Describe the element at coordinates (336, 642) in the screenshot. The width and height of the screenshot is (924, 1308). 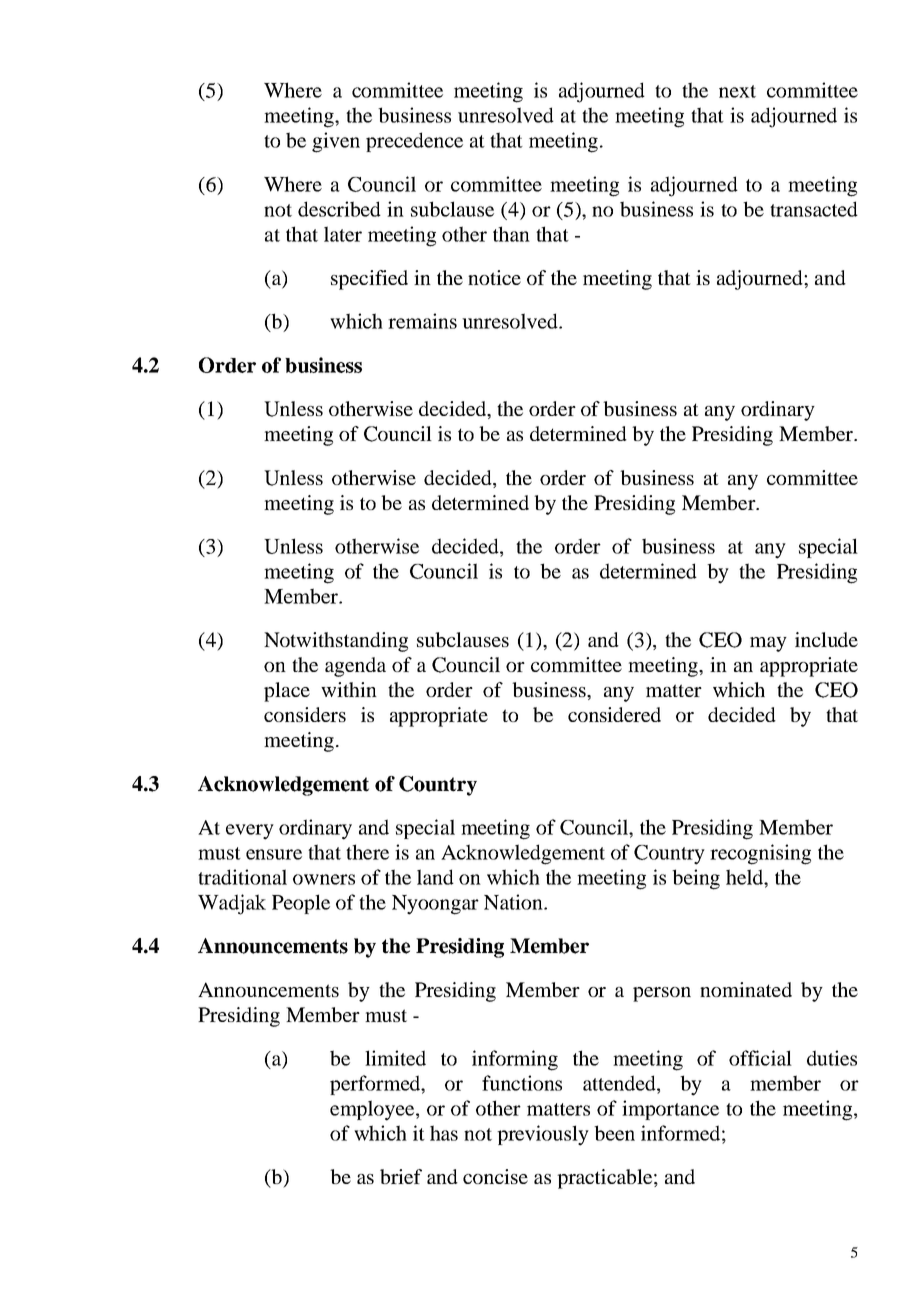
I see `Notwithstanding` at that location.
